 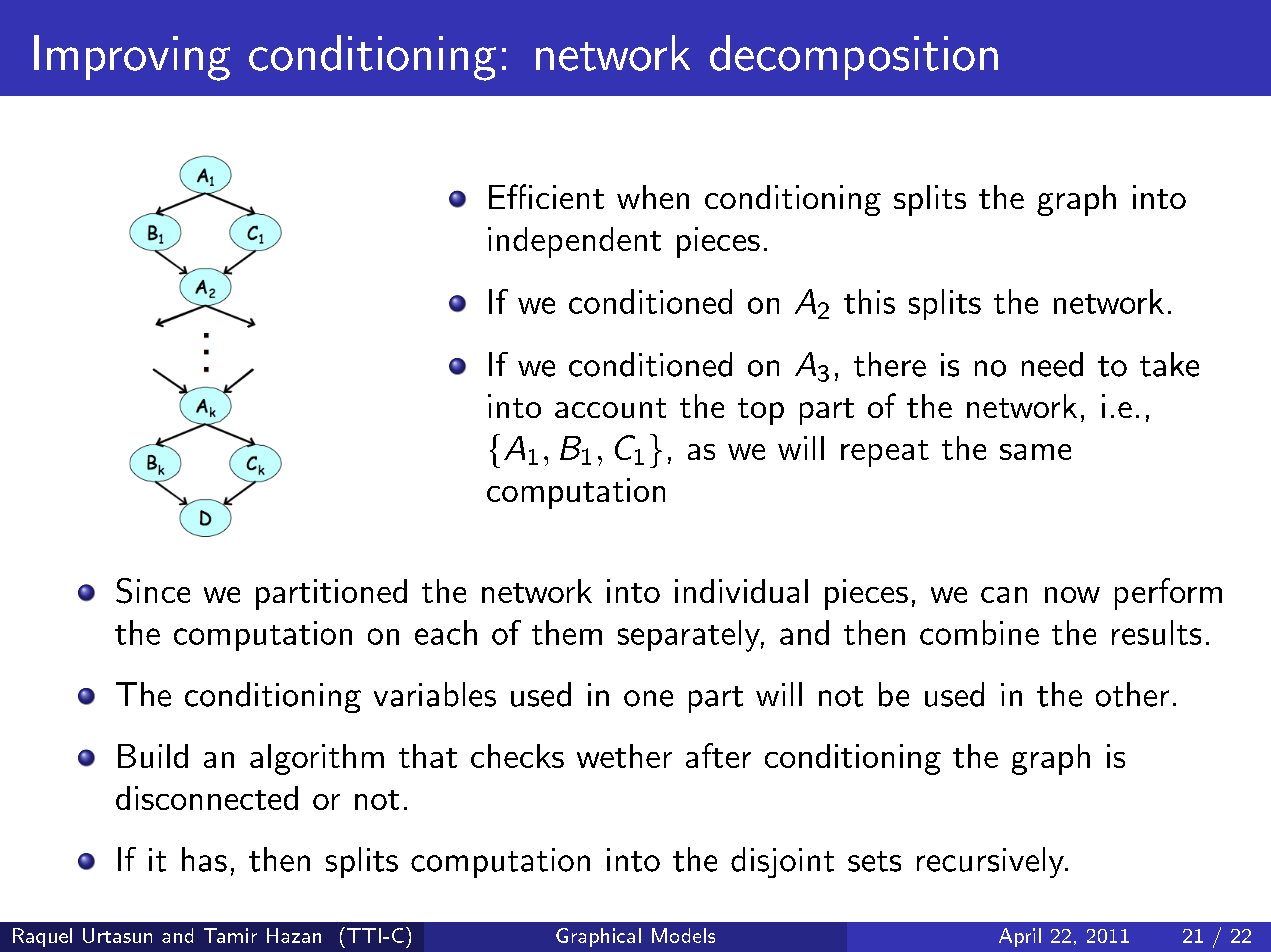 I want to click on when, so click(x=653, y=197).
